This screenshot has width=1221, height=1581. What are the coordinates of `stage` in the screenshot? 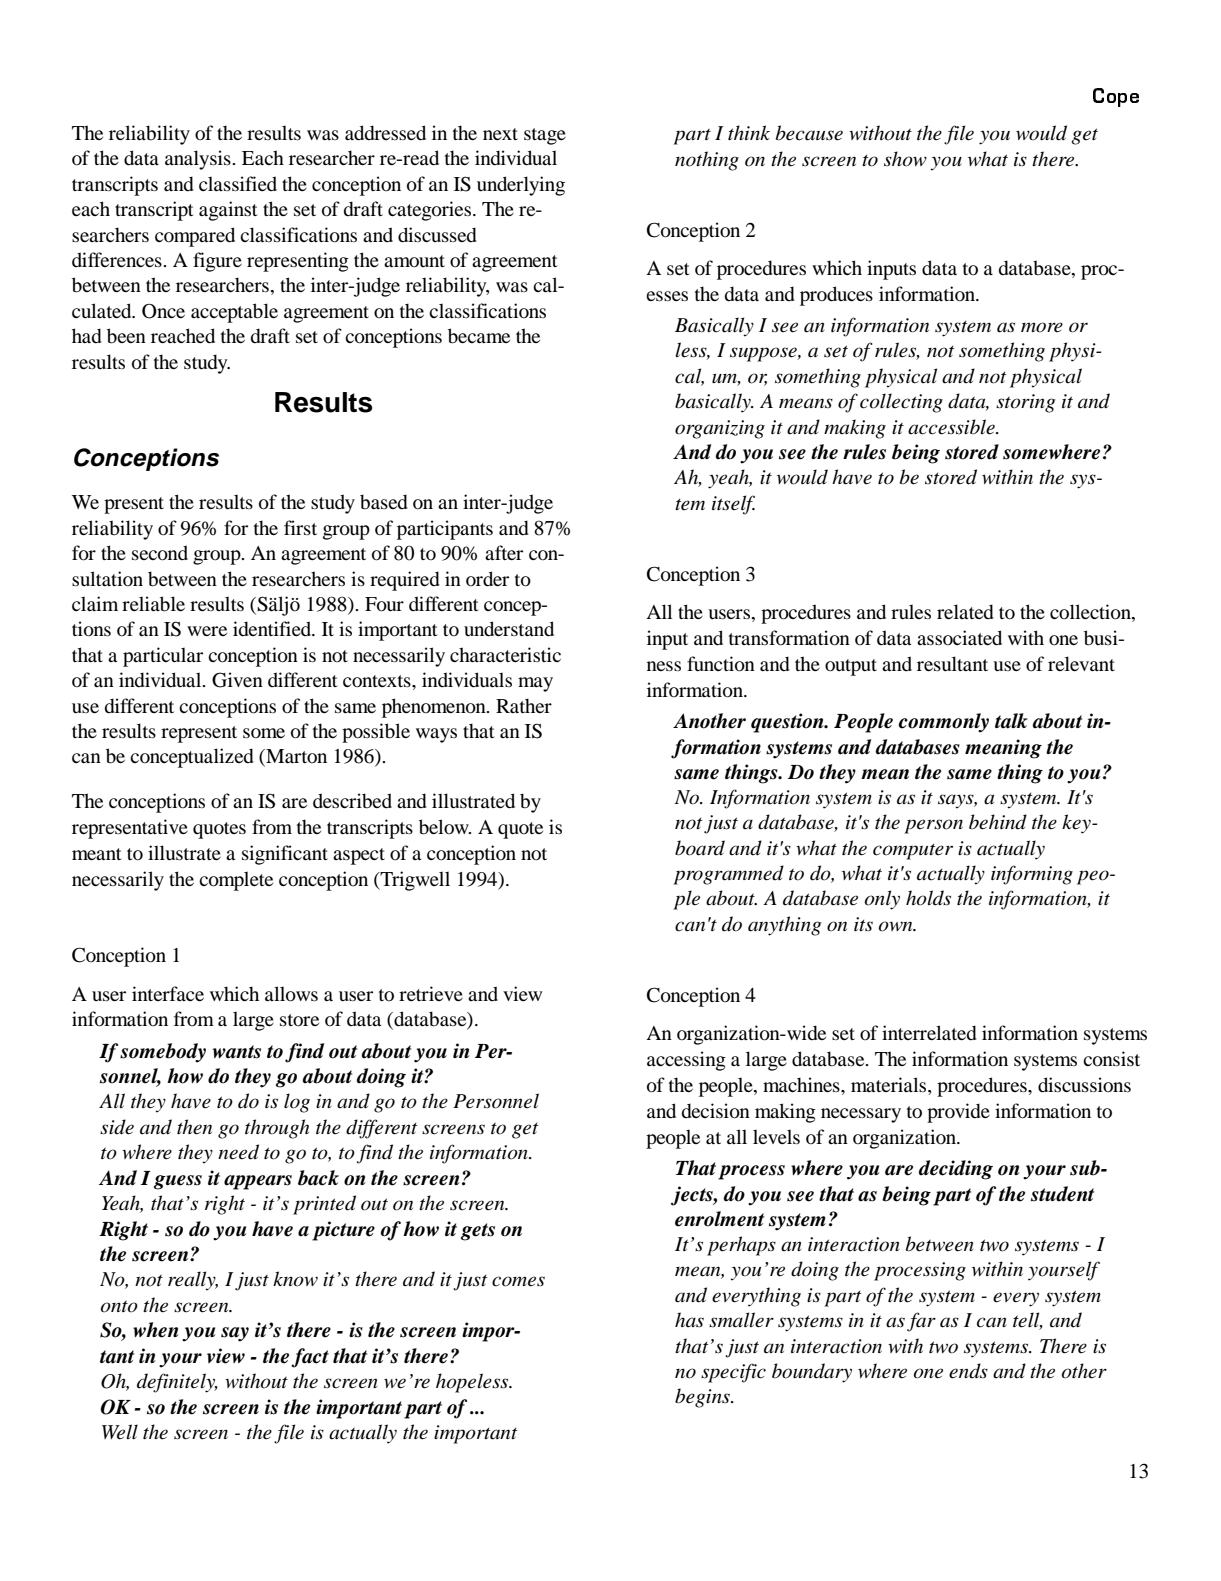 It's located at (545, 136).
